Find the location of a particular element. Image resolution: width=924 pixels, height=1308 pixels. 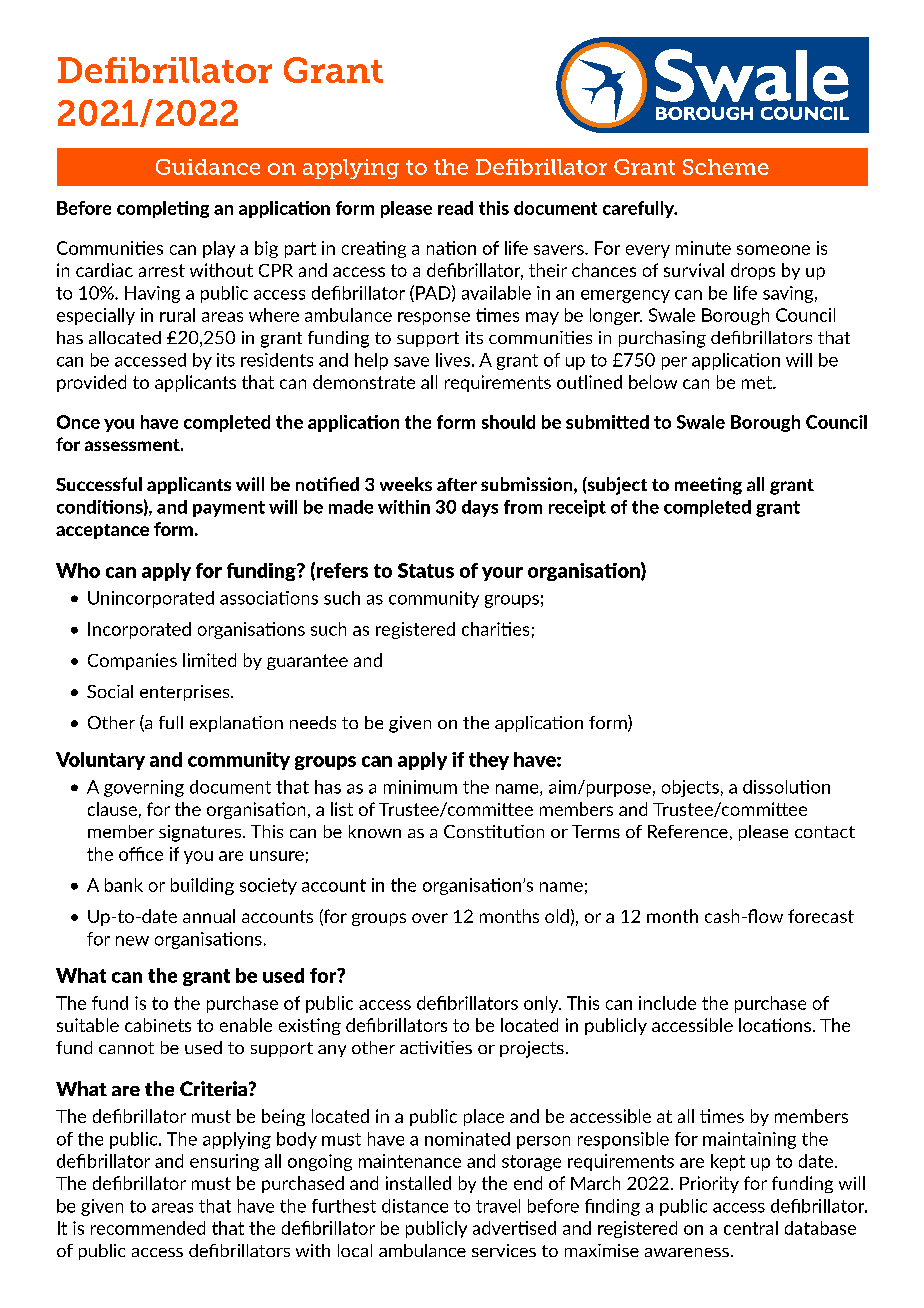

distance is located at coordinates (415, 1206).
